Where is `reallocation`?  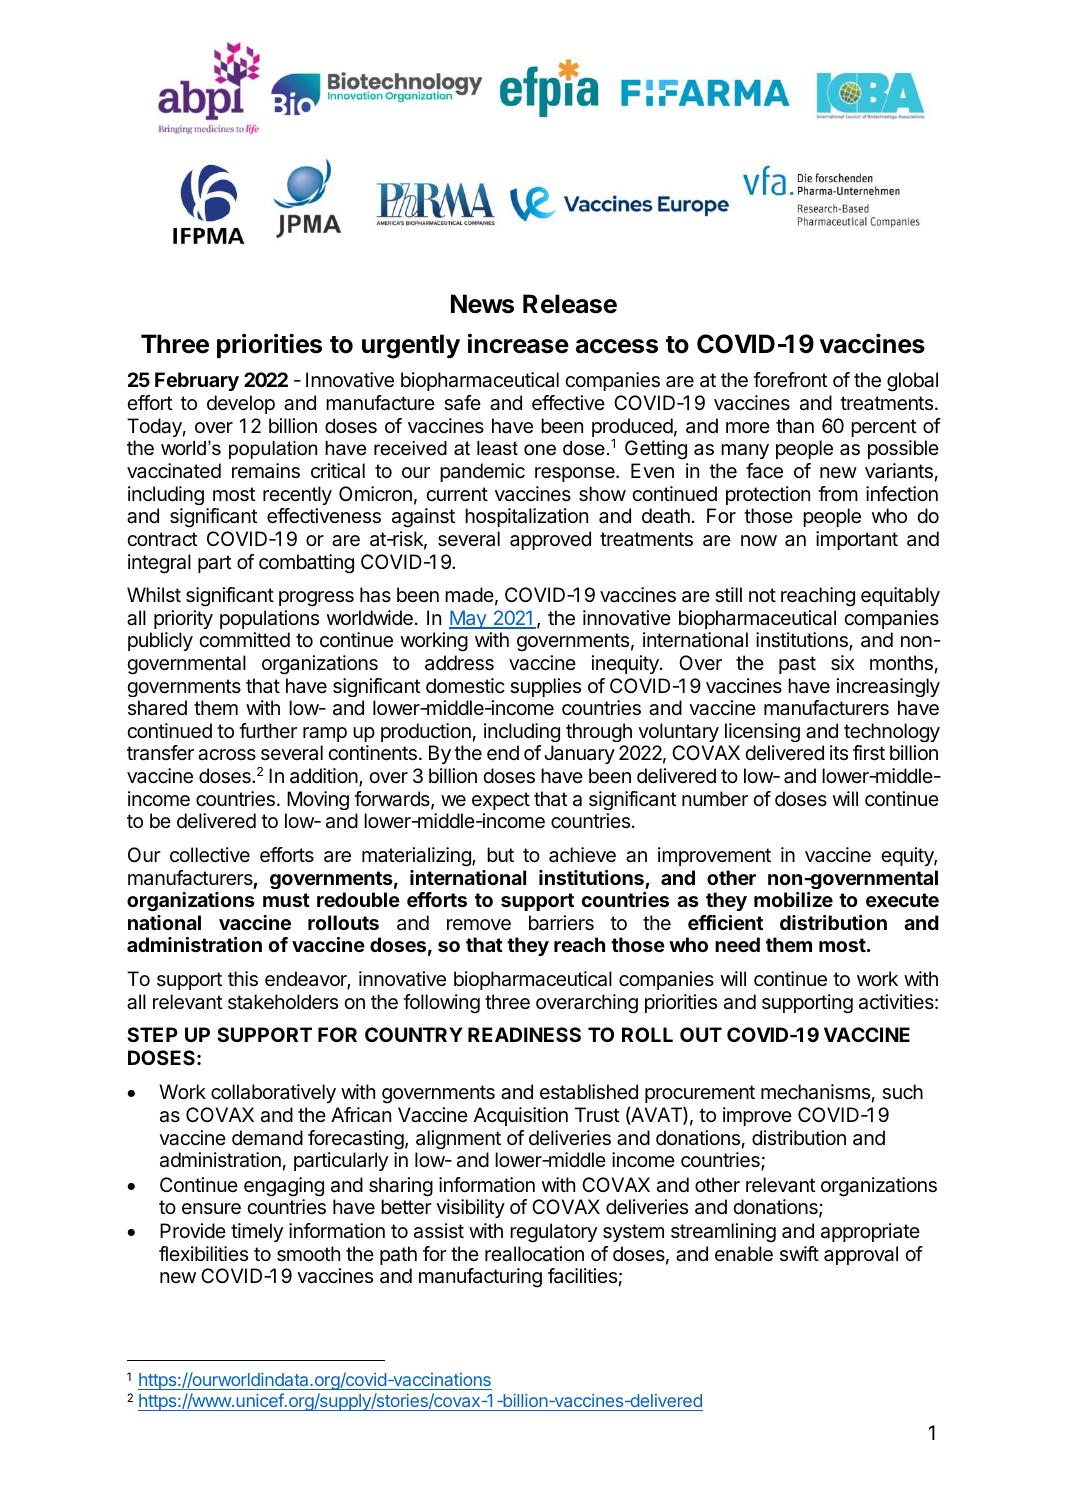 reallocation is located at coordinates (534, 1254).
